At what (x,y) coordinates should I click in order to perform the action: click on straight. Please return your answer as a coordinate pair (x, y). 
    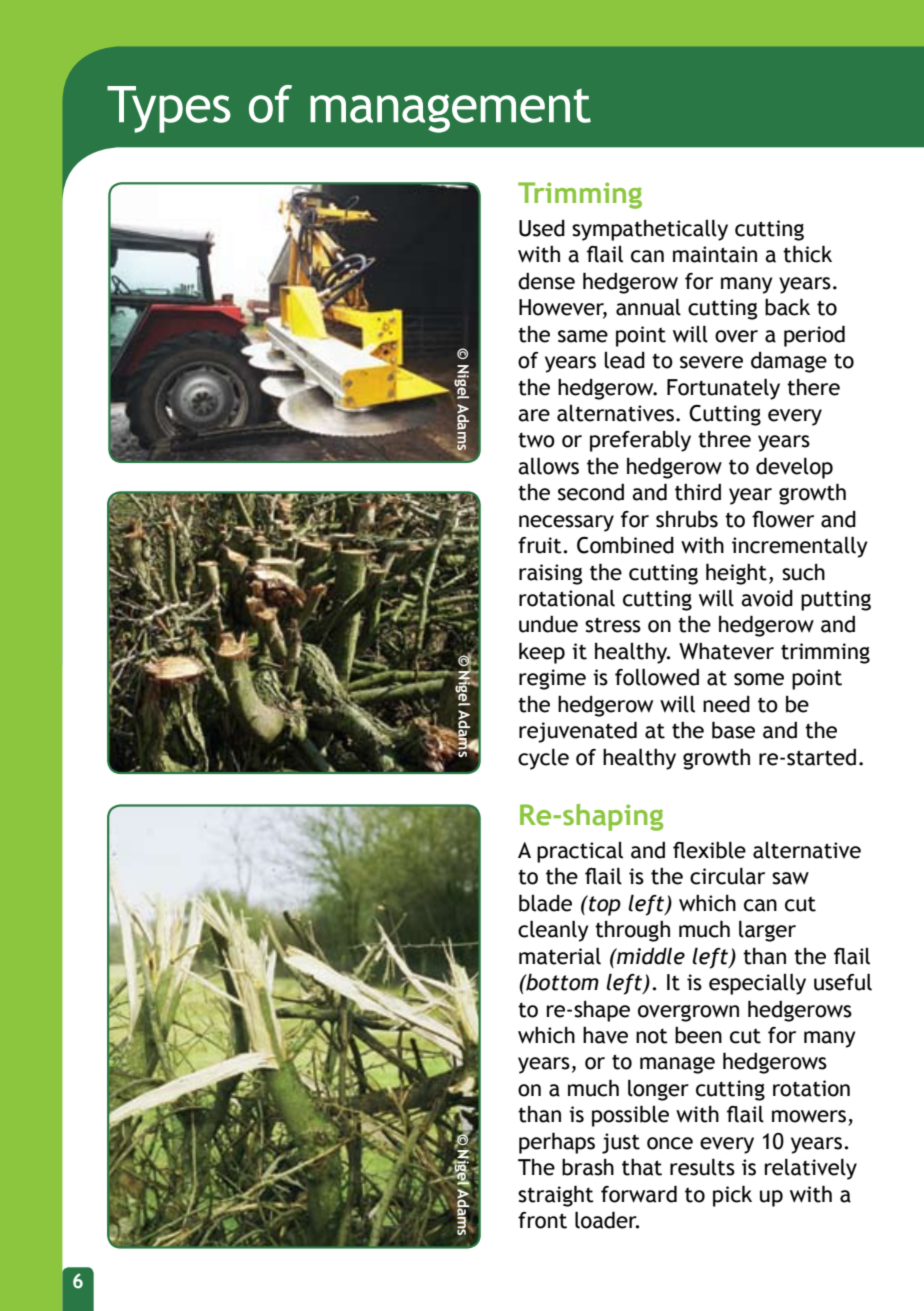
    Looking at the image, I should click on (556, 1196).
